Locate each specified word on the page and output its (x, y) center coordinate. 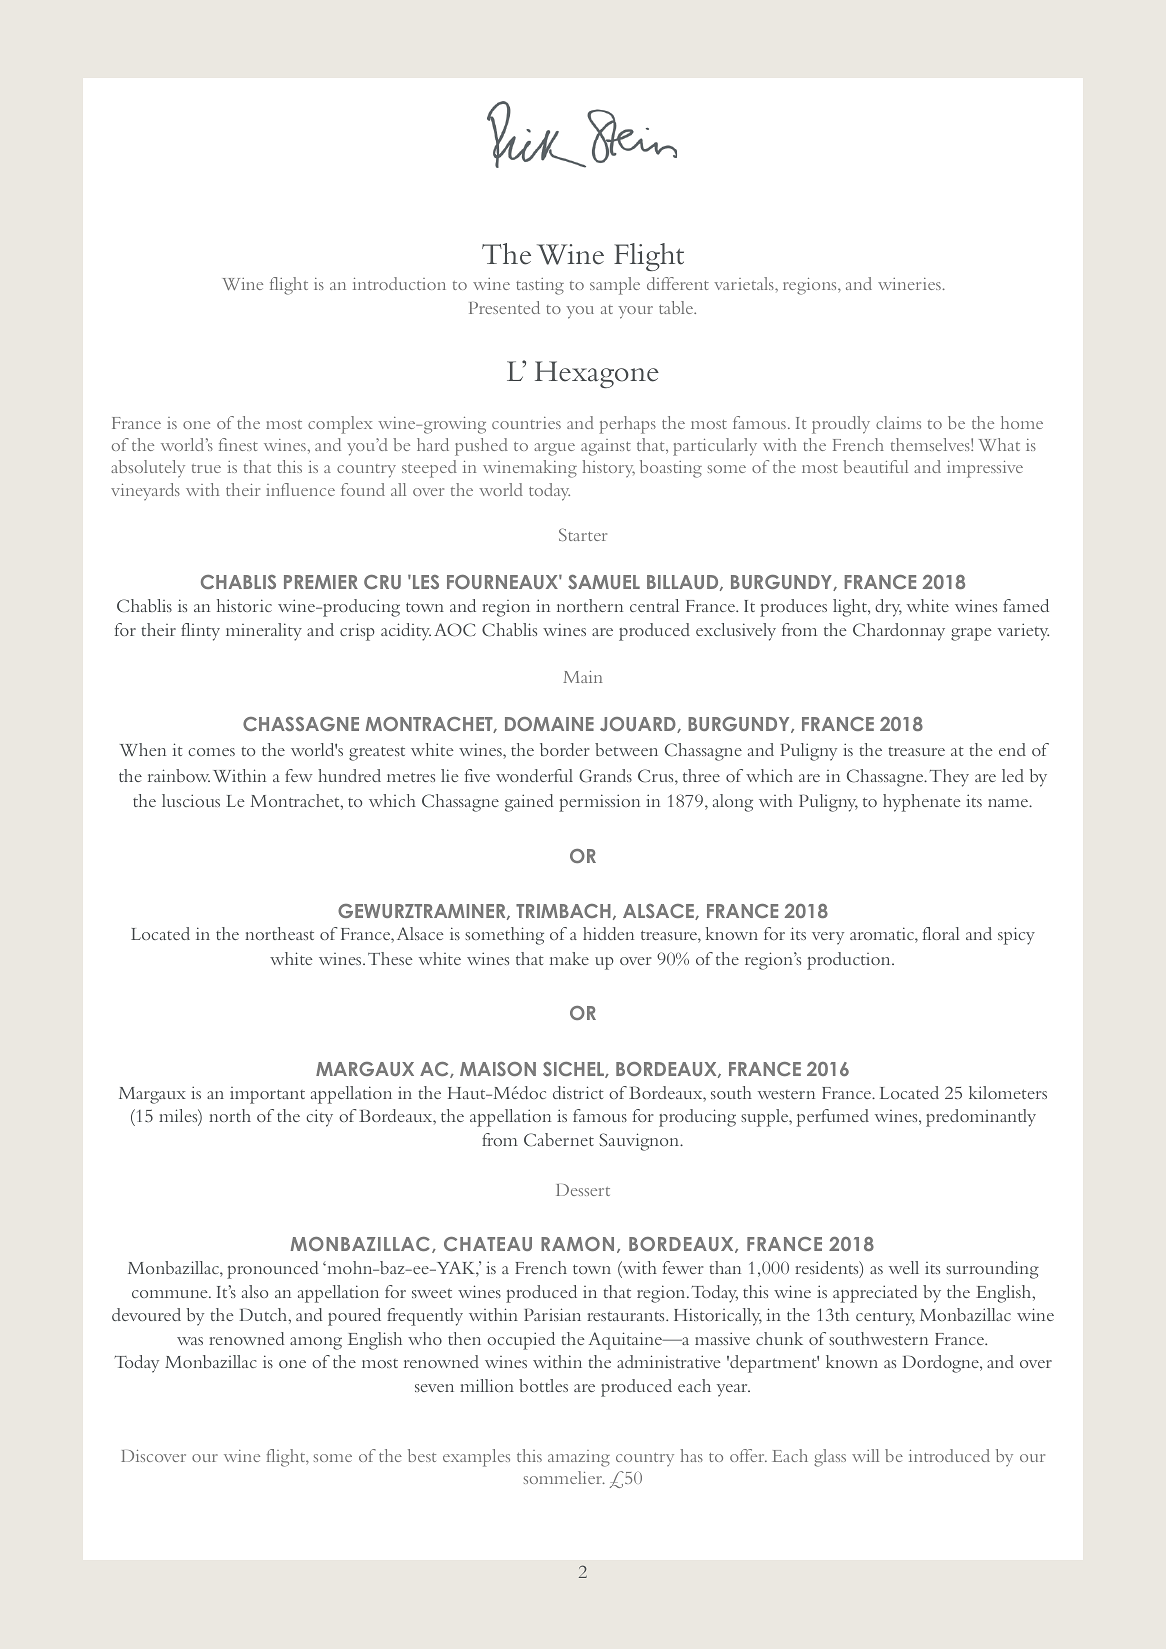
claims (898, 422)
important (267, 1095)
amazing (579, 1458)
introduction (399, 283)
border (565, 749)
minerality (264, 632)
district (578, 1092)
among (316, 1343)
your (635, 312)
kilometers (1008, 1092)
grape (971, 634)
